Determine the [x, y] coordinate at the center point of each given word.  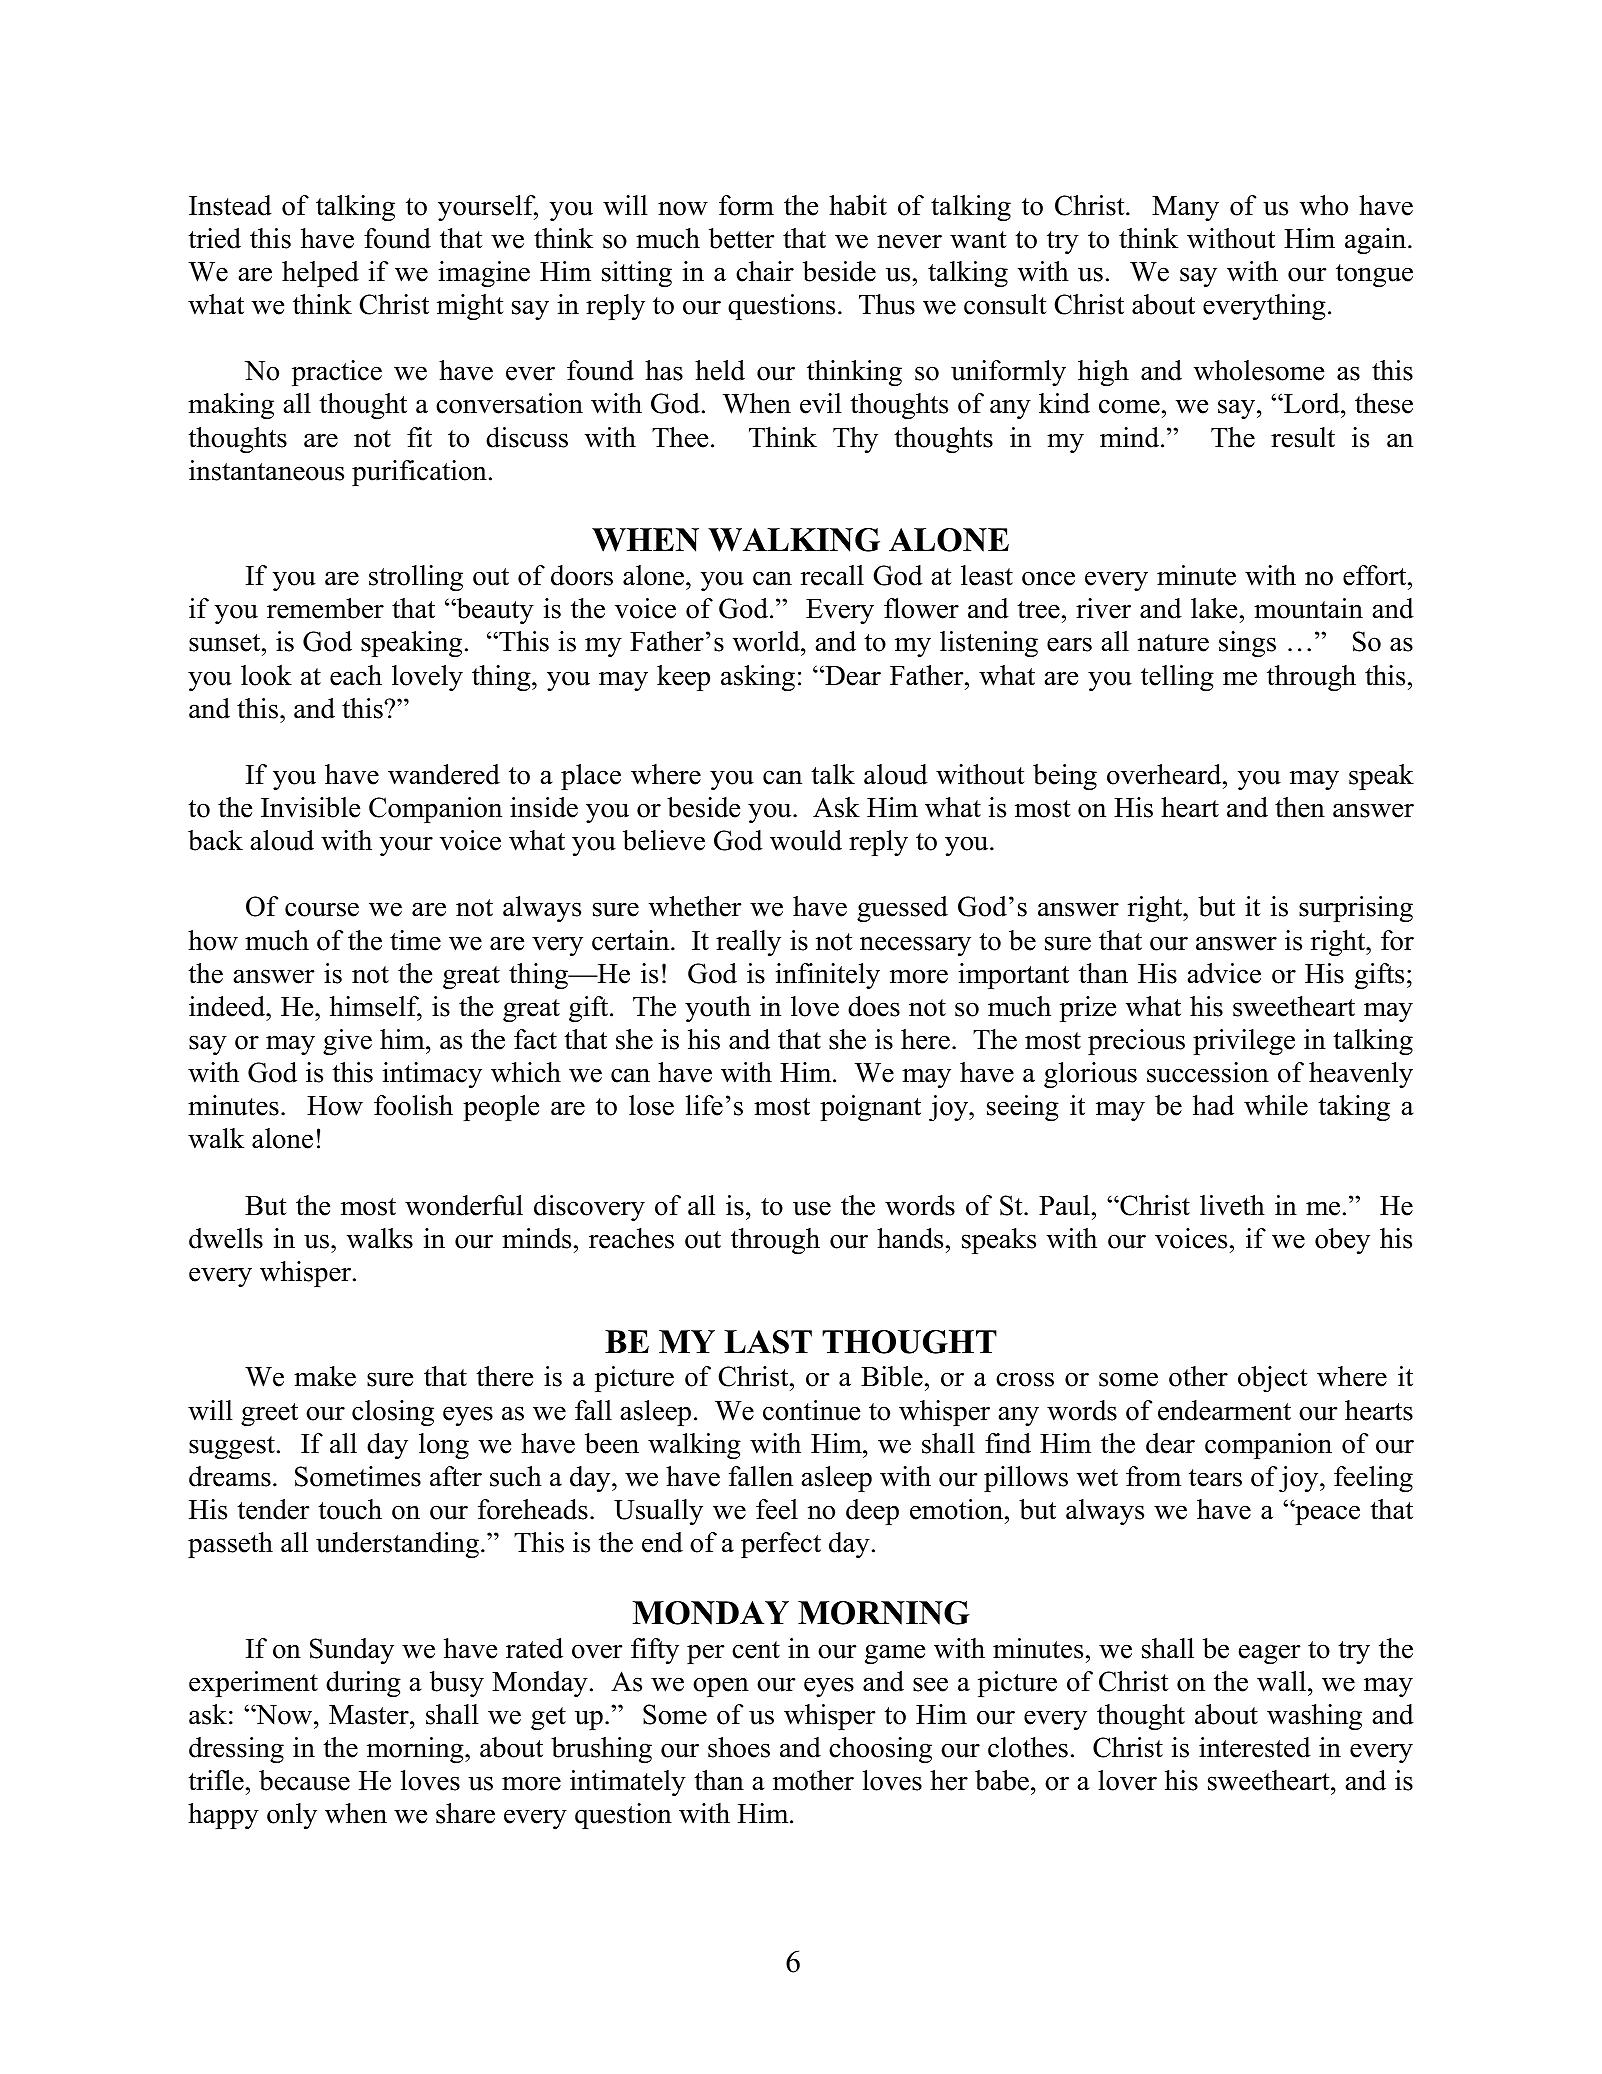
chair [765, 271]
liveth [1232, 1205]
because [304, 1780]
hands [910, 1238]
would [806, 840]
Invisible [310, 807]
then [1300, 807]
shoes [739, 1747]
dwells [226, 1238]
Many [1185, 208]
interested [1255, 1747]
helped [320, 274]
